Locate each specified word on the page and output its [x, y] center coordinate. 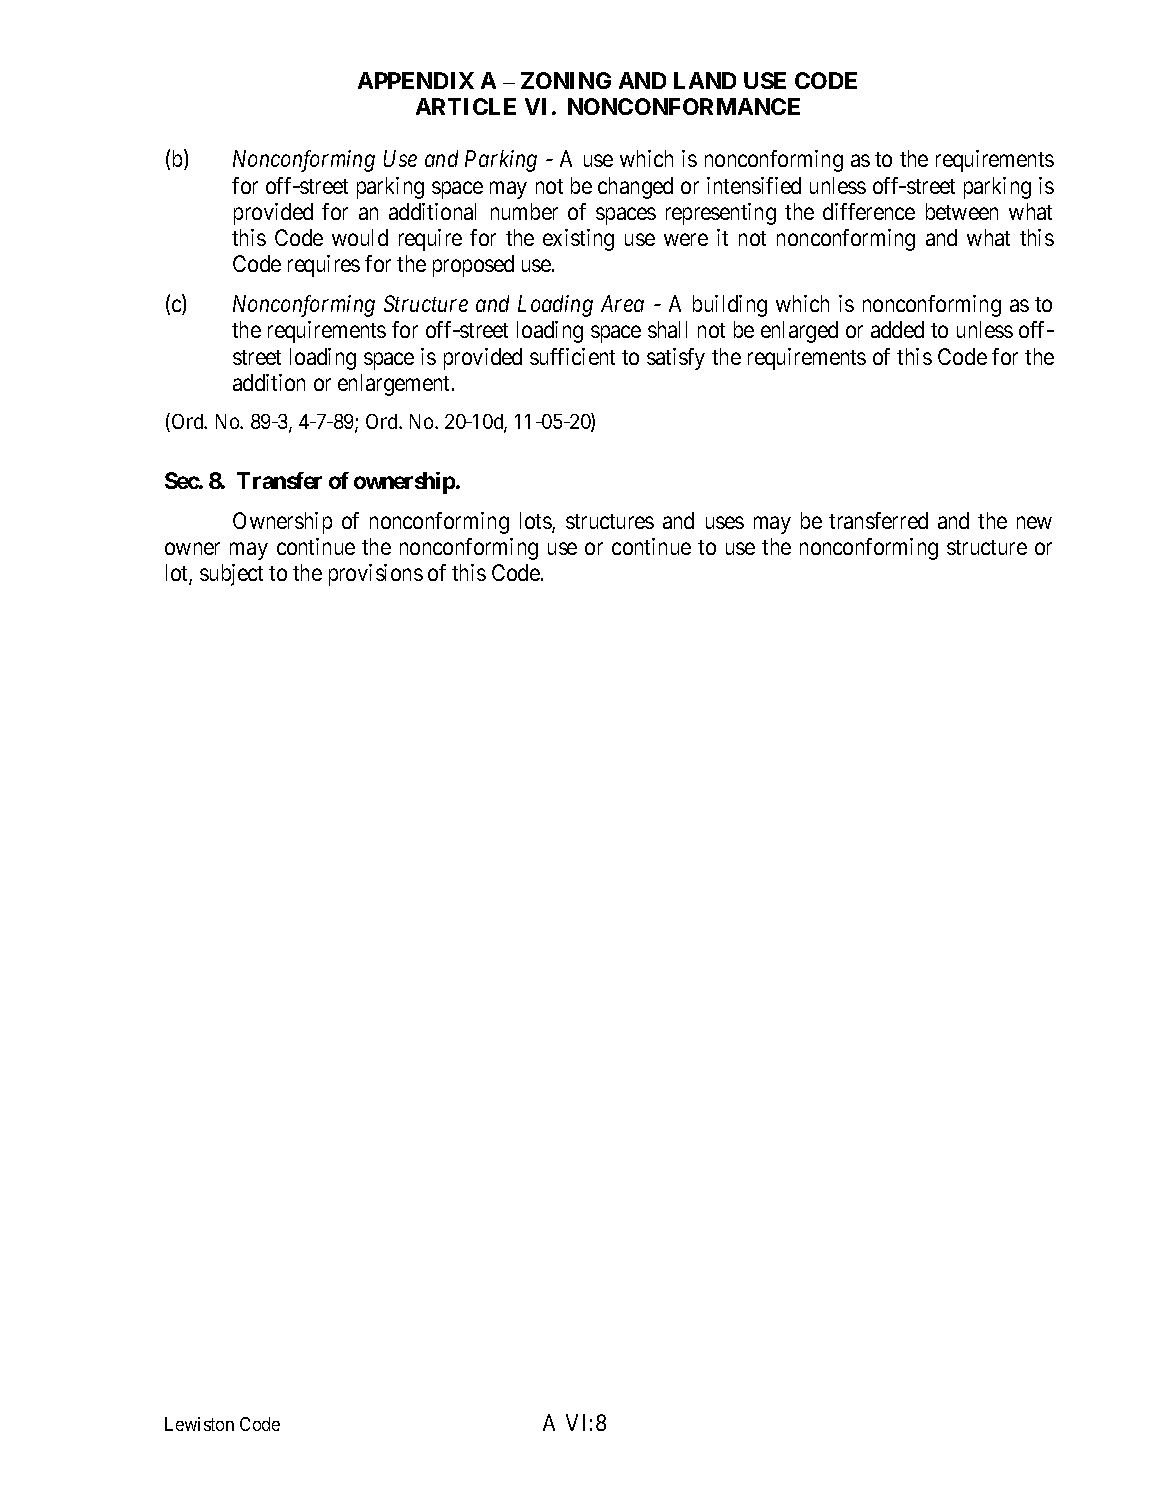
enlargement [395, 385]
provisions [376, 575]
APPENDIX [416, 80]
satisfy [676, 359]
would [360, 237]
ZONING [566, 80]
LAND [705, 80]
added [897, 329]
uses [725, 522]
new [1034, 522]
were [686, 240]
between [962, 211]
